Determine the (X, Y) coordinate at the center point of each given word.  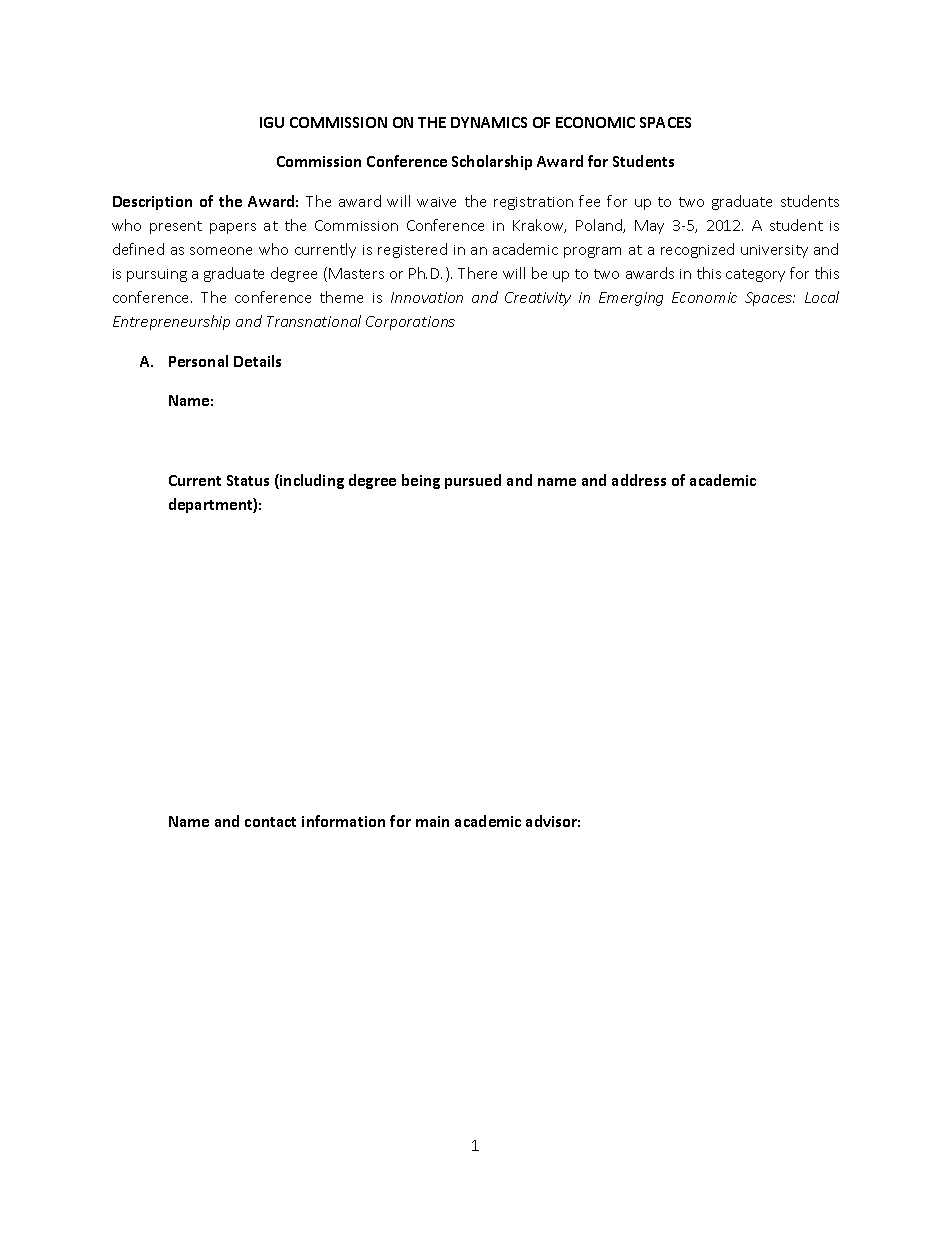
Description (152, 203)
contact (270, 822)
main (432, 821)
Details (257, 361)
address (639, 480)
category (755, 275)
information (343, 821)
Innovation (427, 297)
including (311, 481)
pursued (473, 481)
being (421, 481)
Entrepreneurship (171, 322)
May (649, 227)
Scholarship (492, 162)
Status (248, 480)
